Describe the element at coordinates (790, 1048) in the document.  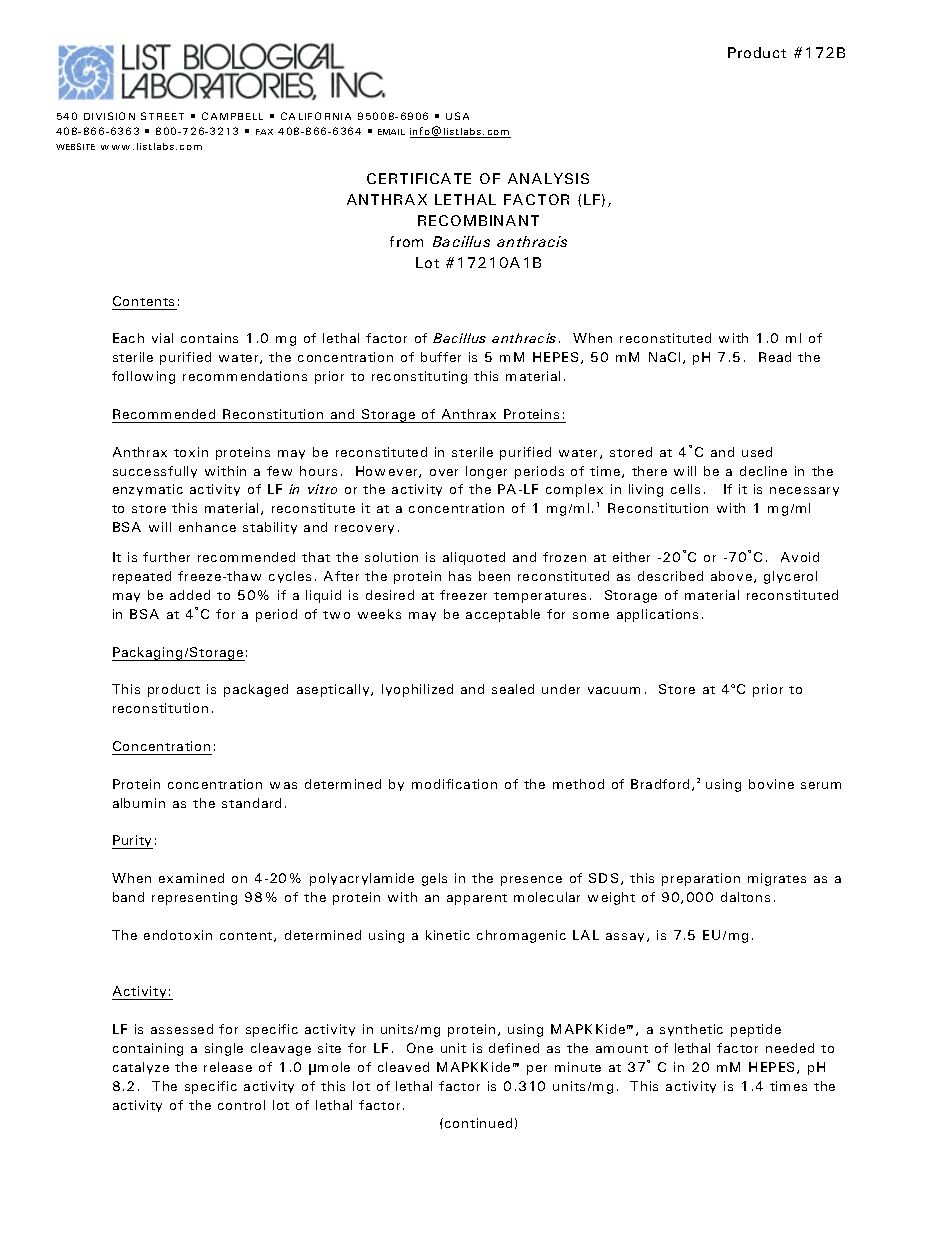
I see `needed` at that location.
